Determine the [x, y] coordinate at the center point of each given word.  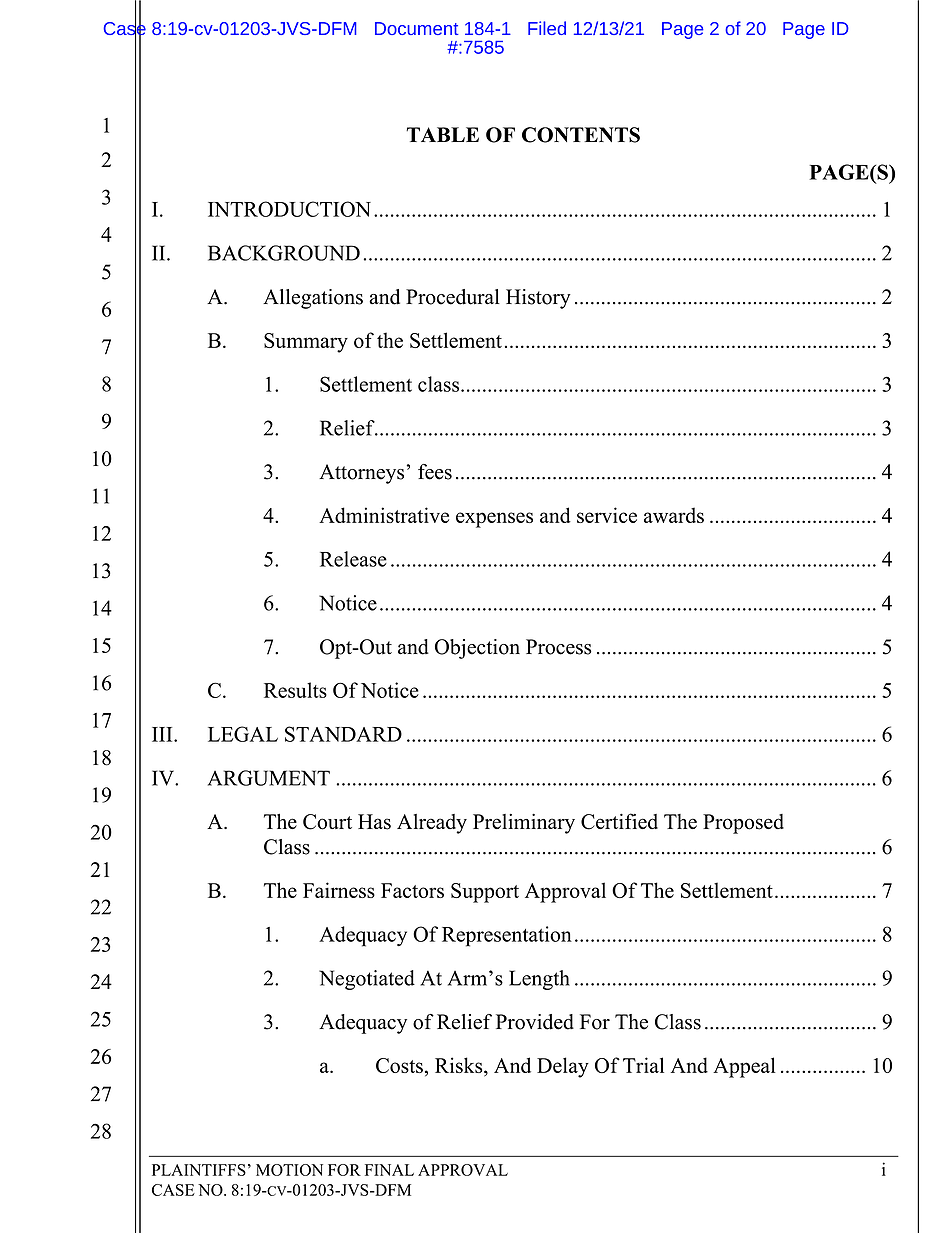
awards [674, 515]
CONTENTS [581, 135]
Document [417, 28]
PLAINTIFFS [199, 1170]
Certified [619, 821]
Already [432, 824]
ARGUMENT [269, 778]
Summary [306, 343]
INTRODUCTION [289, 209]
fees [435, 472]
